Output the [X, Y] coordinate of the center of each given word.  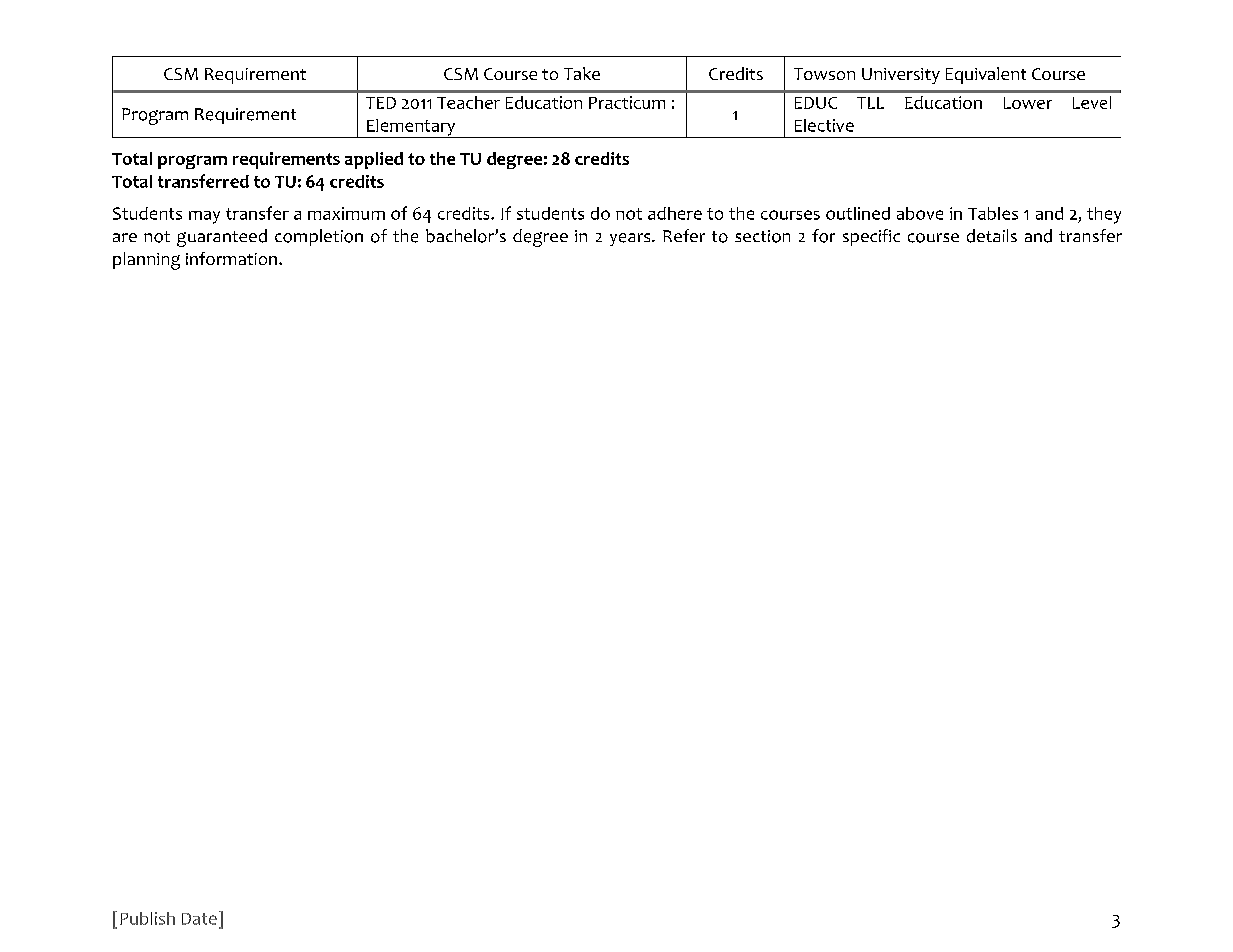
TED [381, 103]
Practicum [627, 102]
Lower [1028, 103]
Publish [147, 918]
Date [199, 919]
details [992, 236]
